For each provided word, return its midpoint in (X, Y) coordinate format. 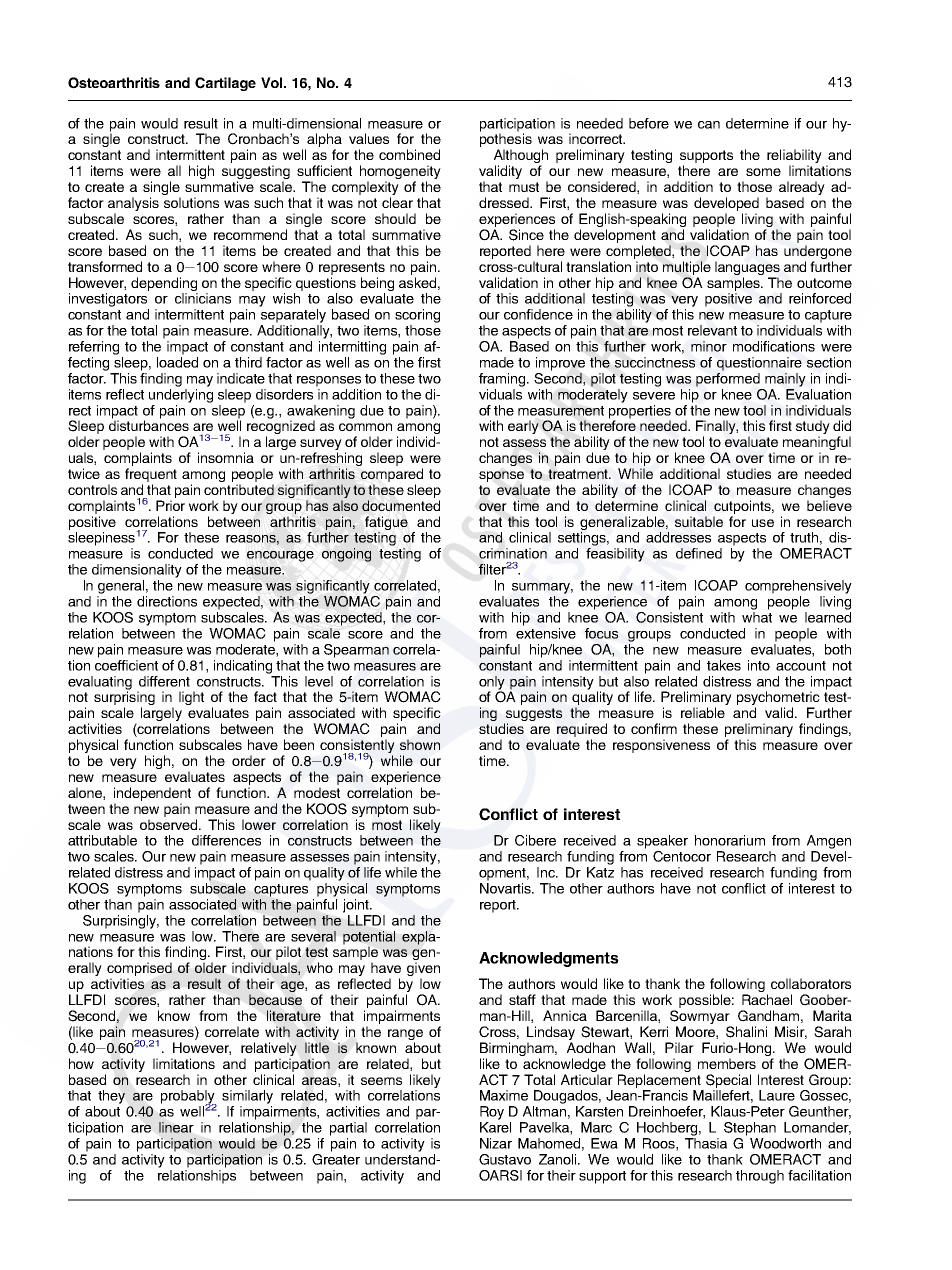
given (423, 970)
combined (409, 154)
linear (176, 1127)
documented (401, 505)
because (275, 999)
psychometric (778, 699)
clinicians (203, 298)
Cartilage (225, 84)
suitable (699, 521)
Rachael (767, 999)
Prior (170, 505)
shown (420, 744)
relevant (712, 330)
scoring (417, 316)
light (191, 698)
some (763, 172)
